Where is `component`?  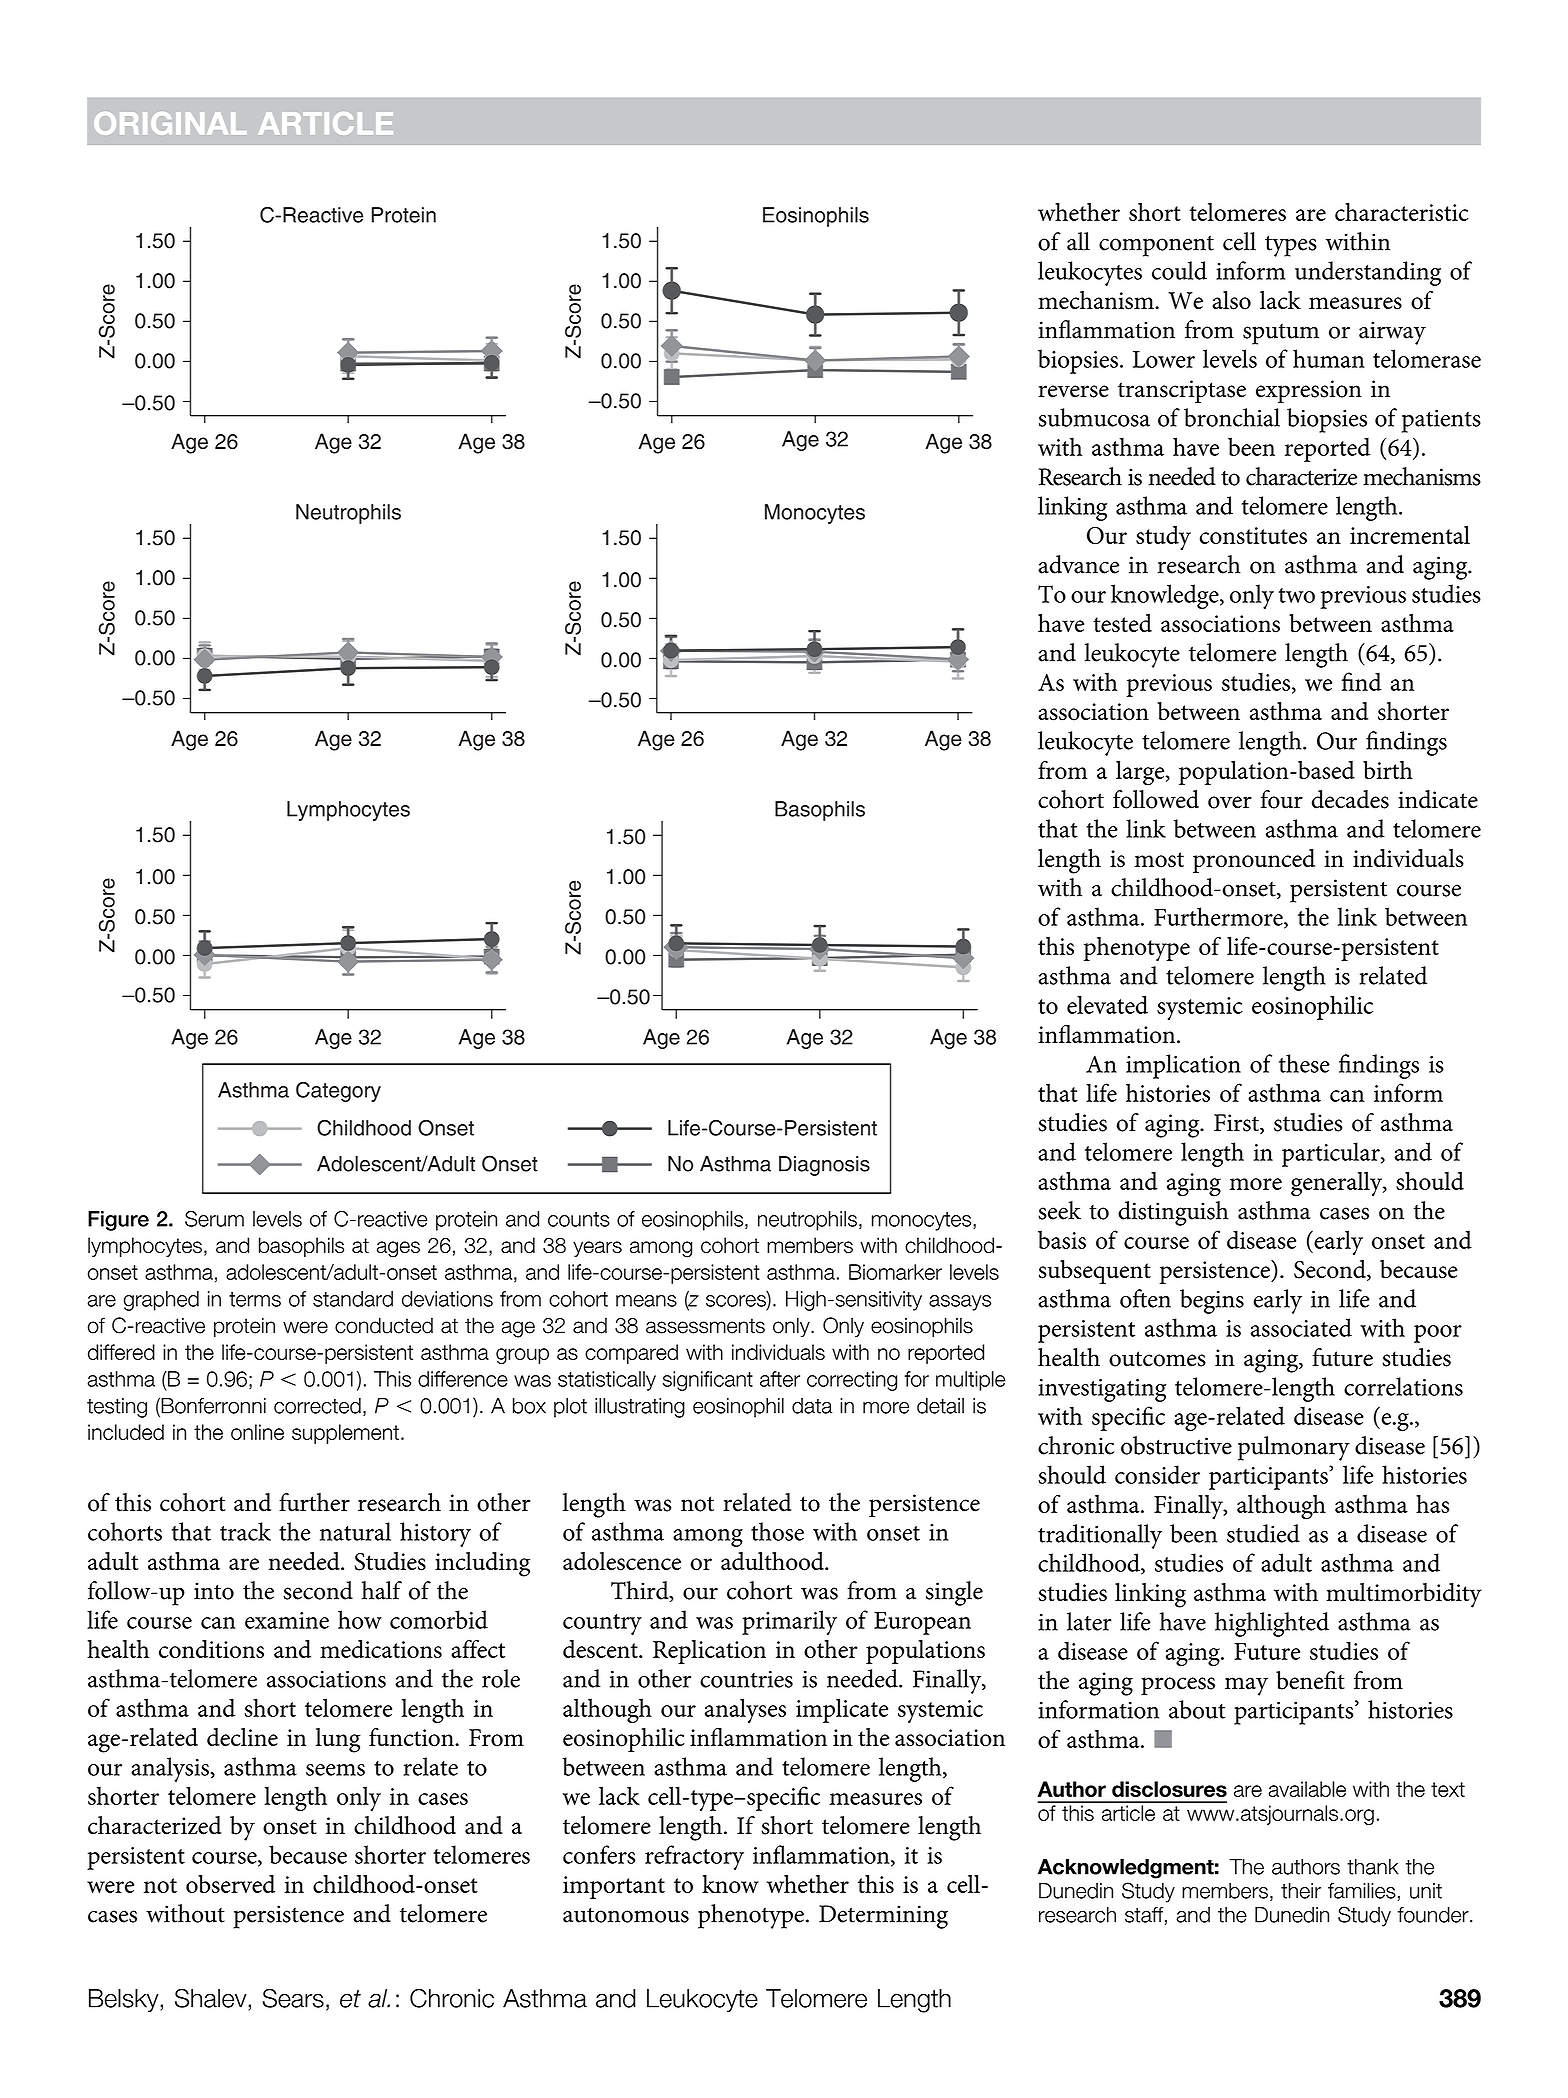
component is located at coordinates (1156, 246).
